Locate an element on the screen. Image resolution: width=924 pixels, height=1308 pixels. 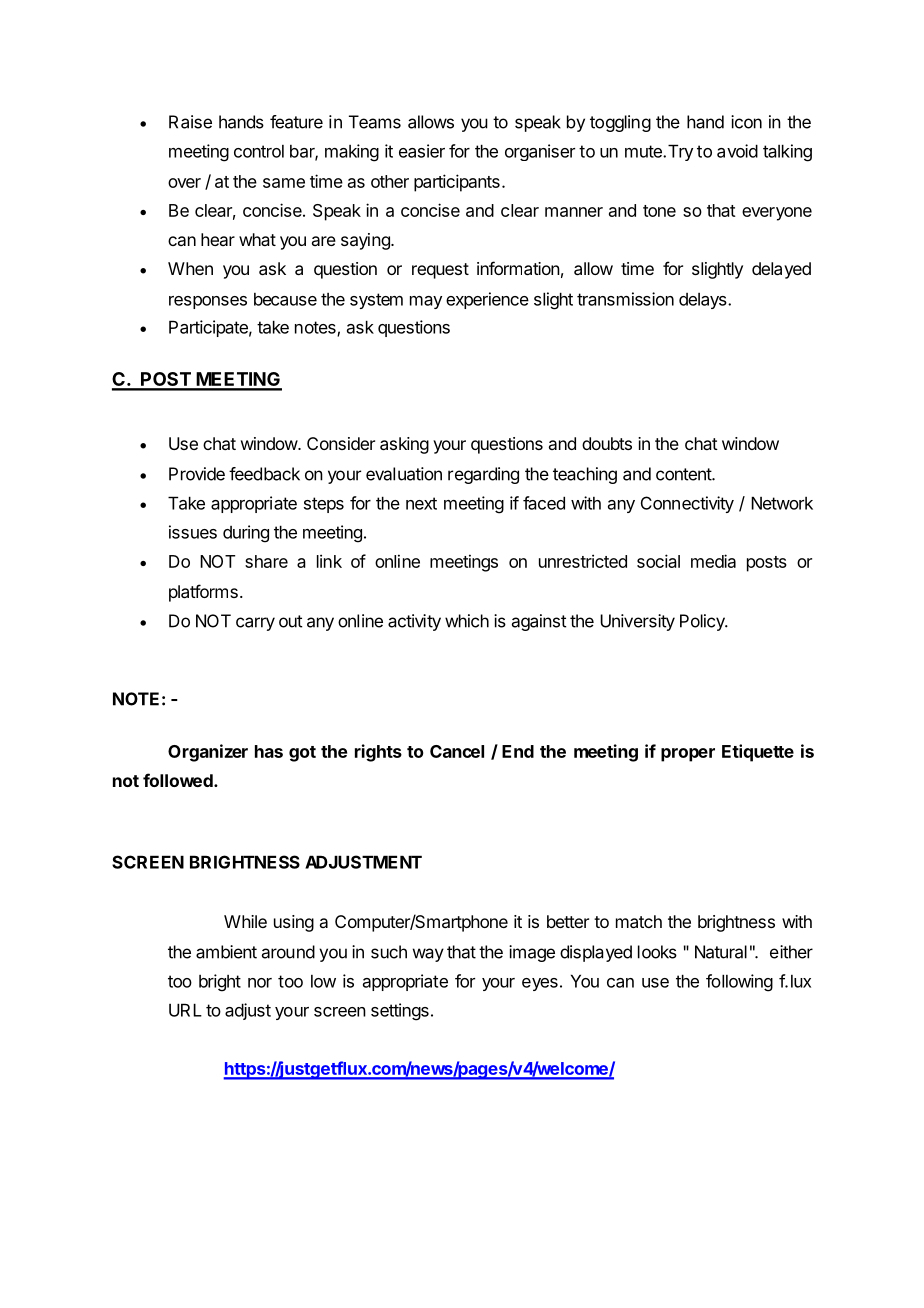
share is located at coordinates (266, 561).
